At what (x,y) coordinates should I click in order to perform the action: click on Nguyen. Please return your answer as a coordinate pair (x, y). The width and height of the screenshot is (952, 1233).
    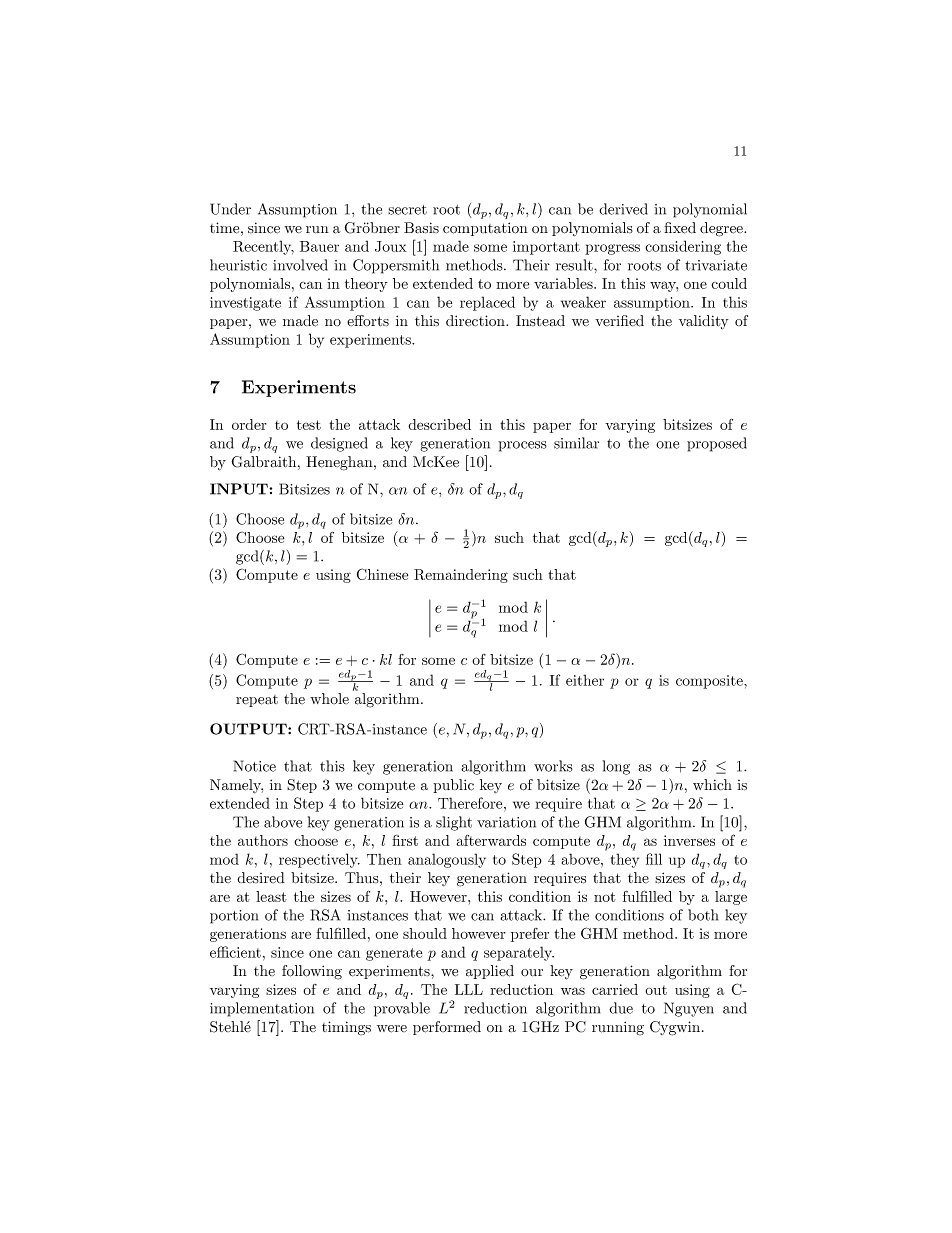
    Looking at the image, I should click on (689, 1009).
